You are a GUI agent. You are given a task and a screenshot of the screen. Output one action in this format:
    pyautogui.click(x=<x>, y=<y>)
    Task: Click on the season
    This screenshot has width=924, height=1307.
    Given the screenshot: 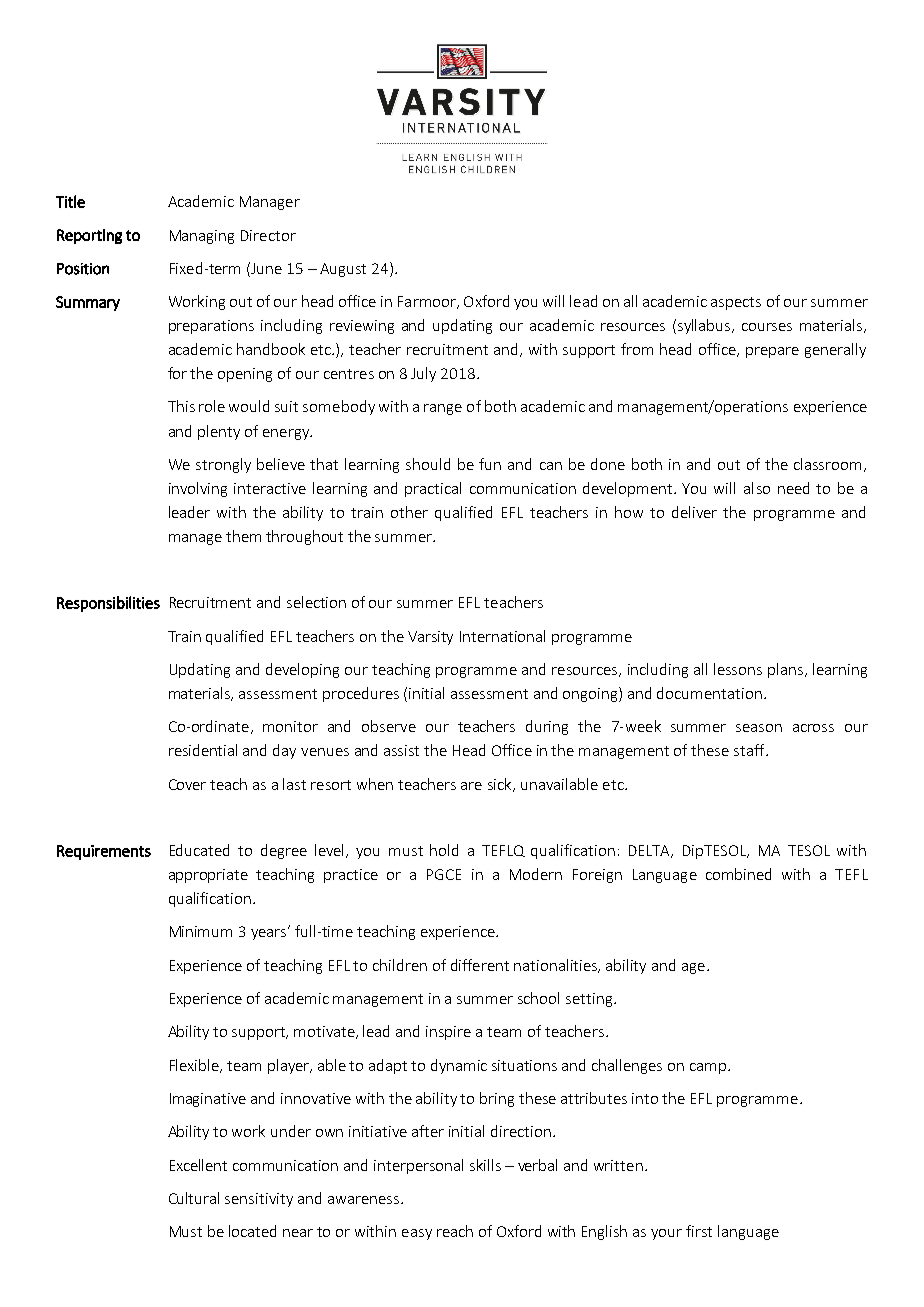 What is the action you would take?
    pyautogui.click(x=759, y=728)
